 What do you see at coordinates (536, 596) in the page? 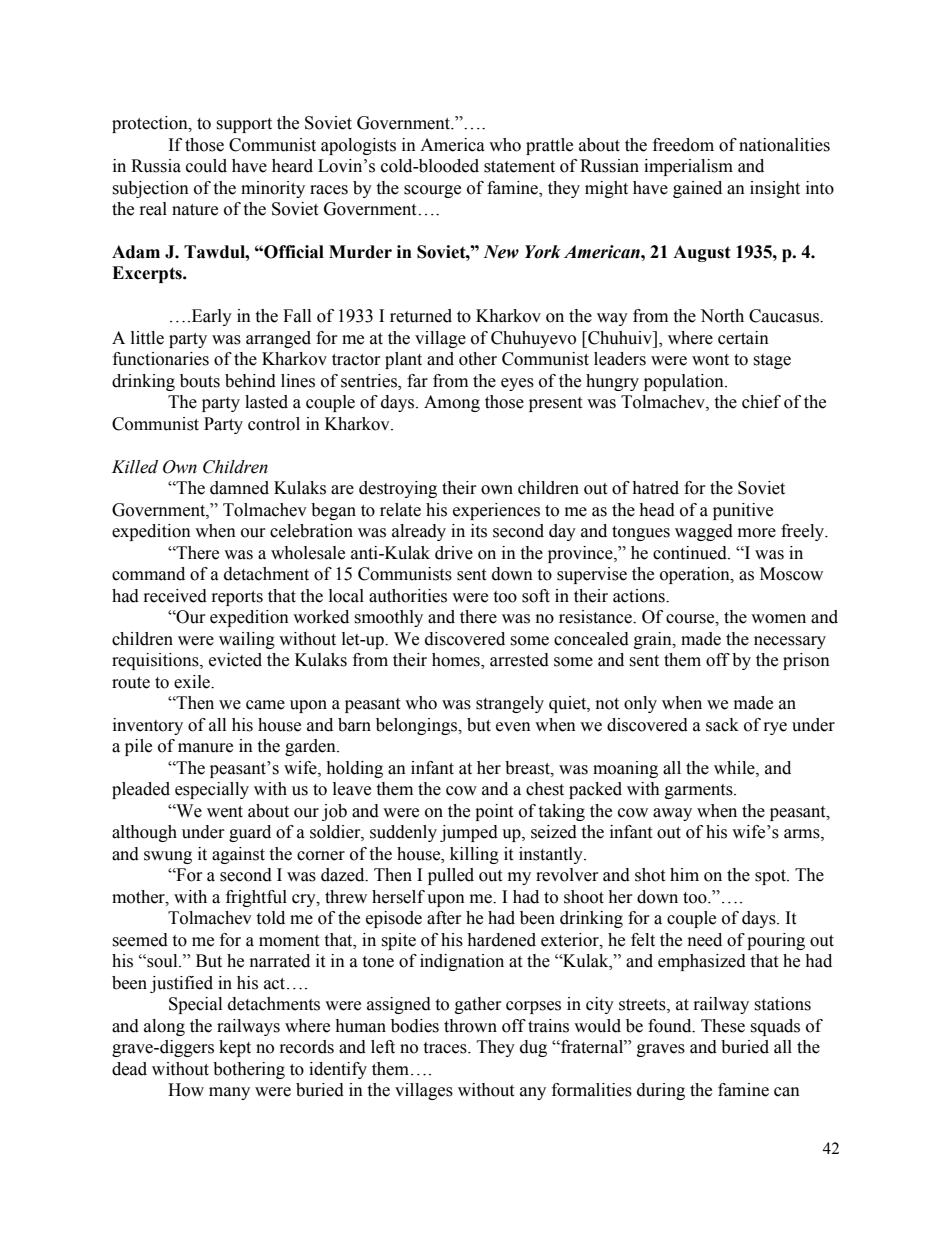
I see `soft` at bounding box center [536, 596].
